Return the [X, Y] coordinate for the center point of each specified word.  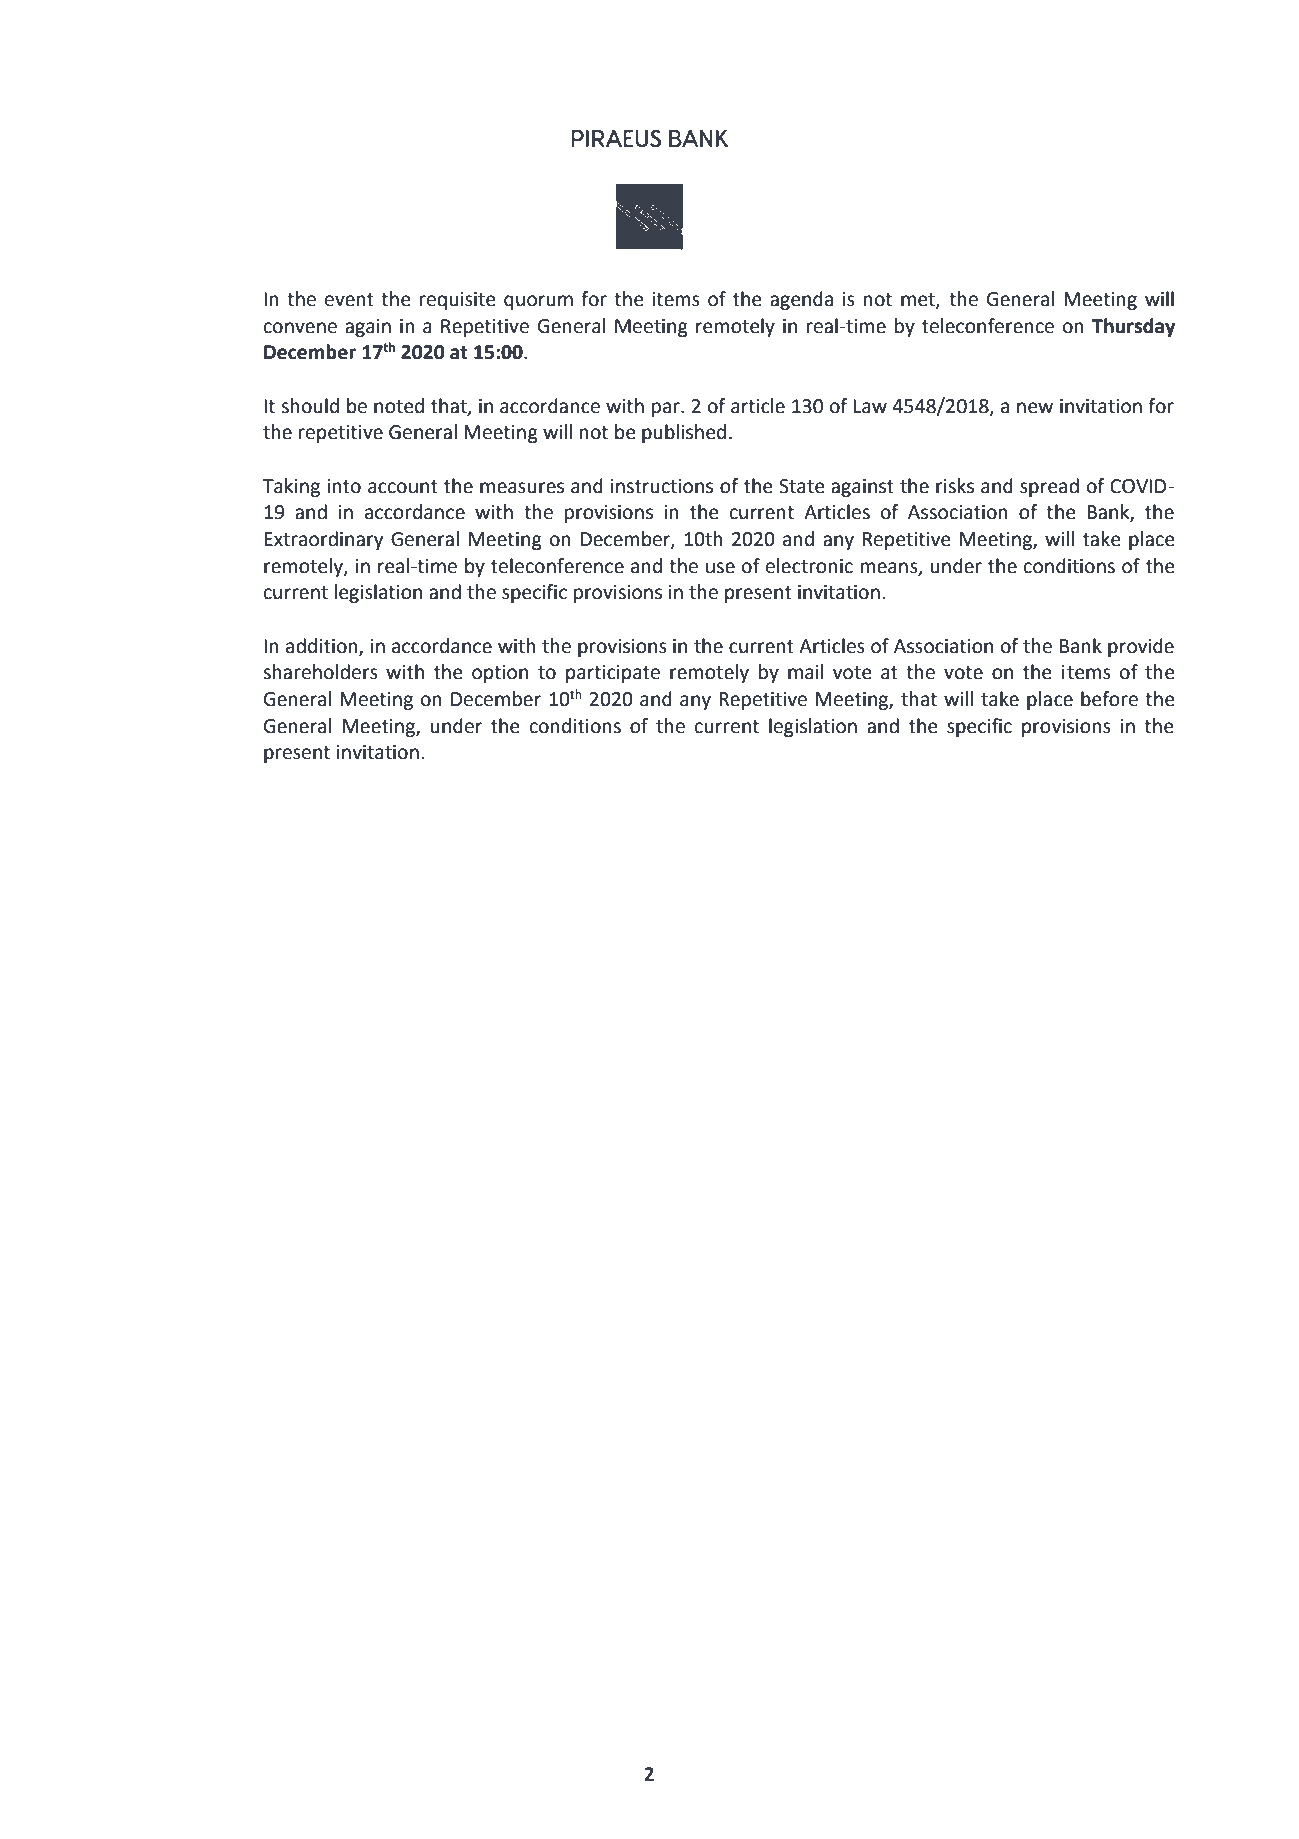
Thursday [1133, 327]
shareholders [320, 672]
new [1035, 408]
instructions [662, 486]
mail [805, 672]
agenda [801, 300]
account [403, 487]
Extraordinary [323, 540]
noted [399, 406]
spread [1049, 487]
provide [1141, 647]
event [349, 300]
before [1109, 699]
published [684, 433]
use [720, 568]
